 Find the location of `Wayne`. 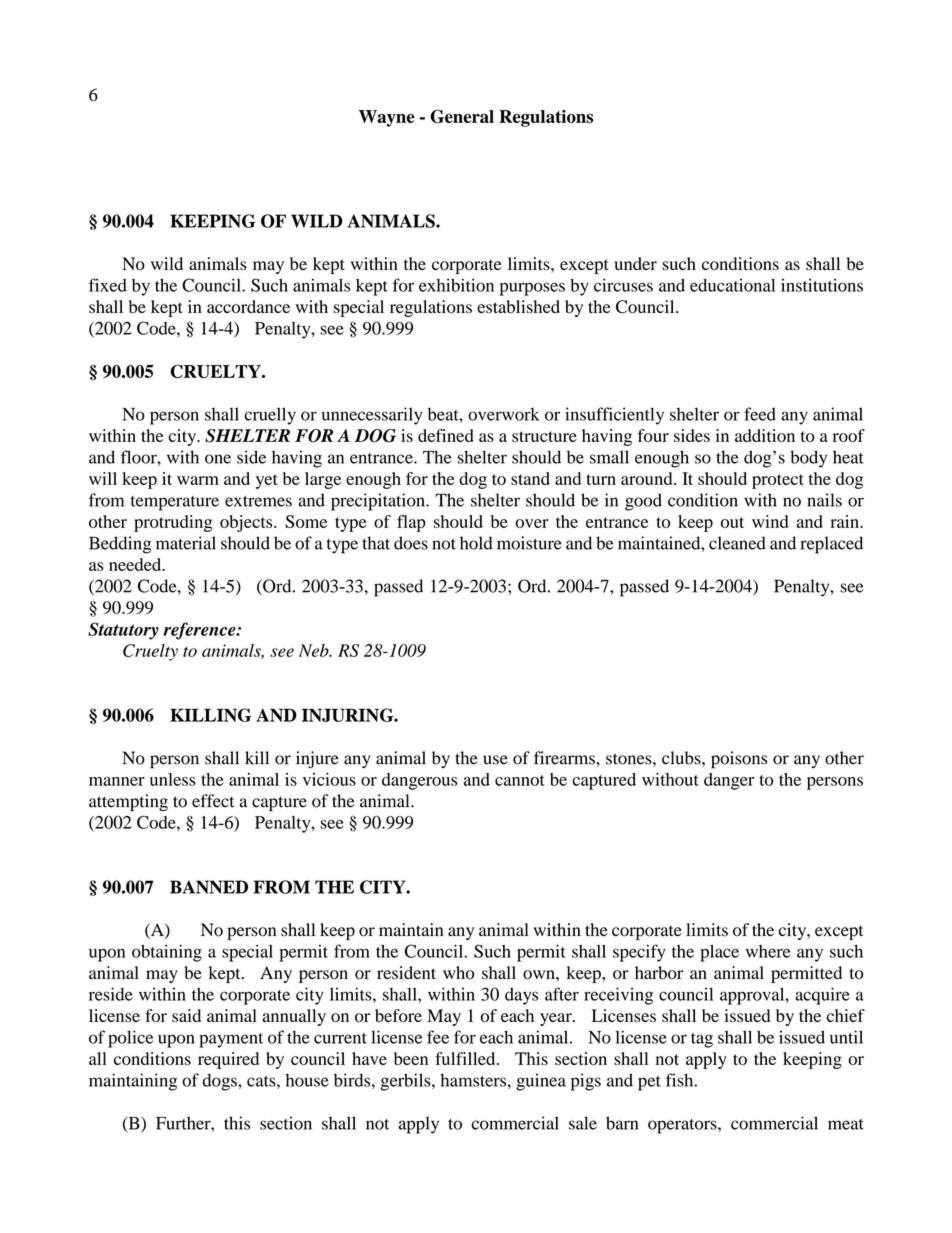

Wayne is located at coordinates (387, 118).
